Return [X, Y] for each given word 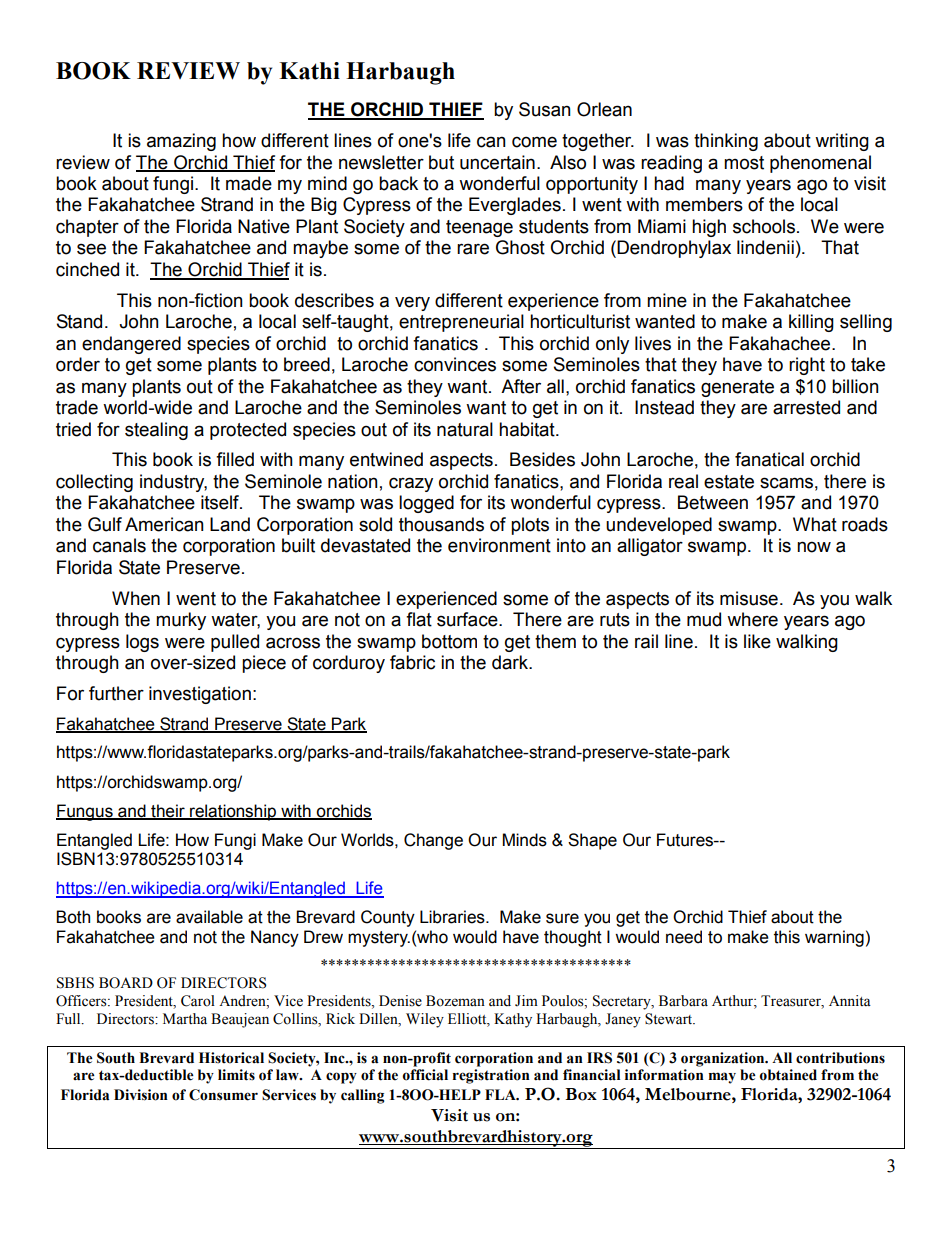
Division [141, 1095]
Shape [592, 841]
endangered [131, 345]
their [168, 811]
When [136, 598]
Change [433, 841]
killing [811, 323]
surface [468, 619]
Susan [545, 109]
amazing [181, 142]
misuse [749, 598]
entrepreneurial [461, 323]
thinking [726, 142]
